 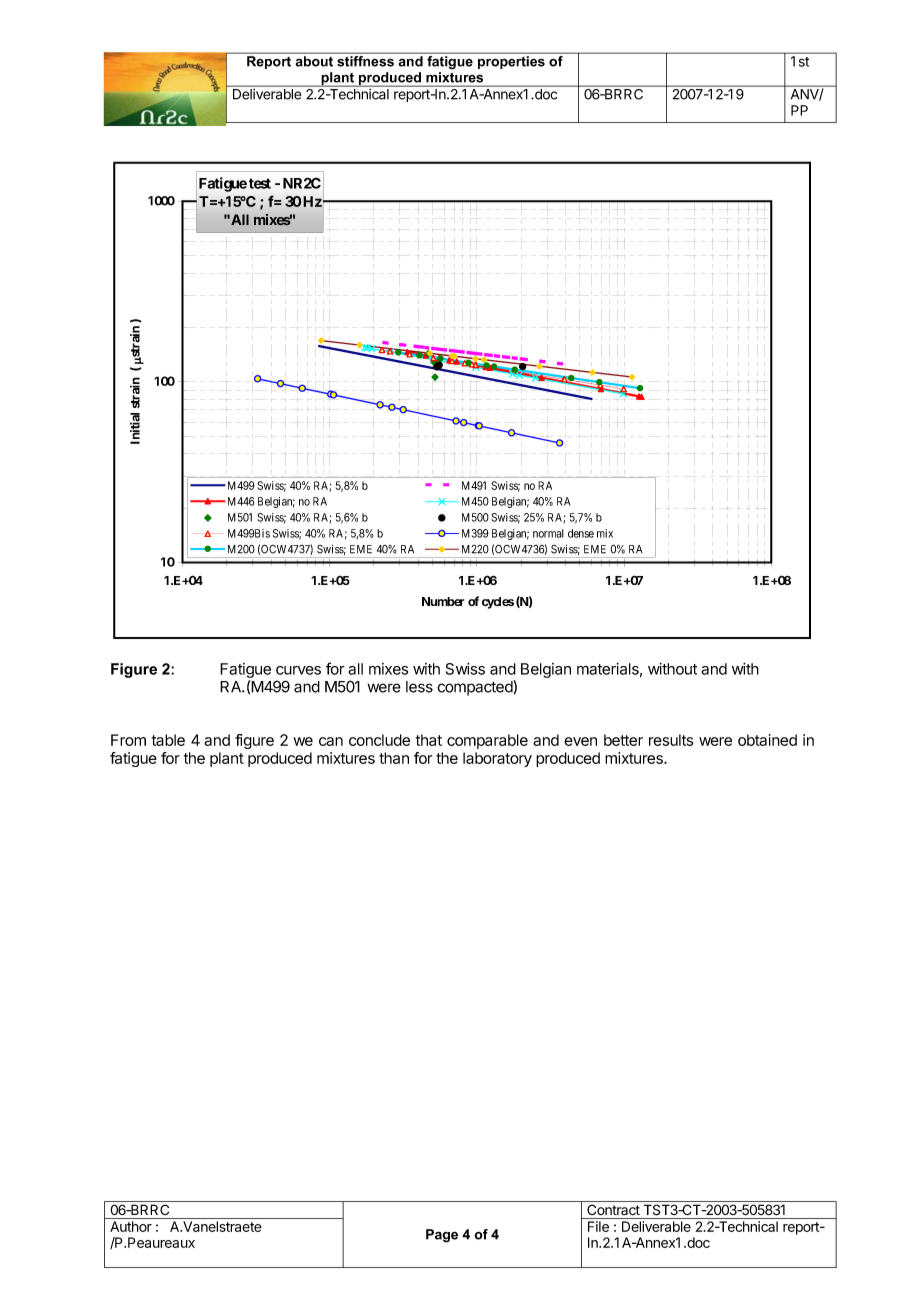 What do you see at coordinates (365, 61) in the document?
I see `stiffness` at bounding box center [365, 61].
